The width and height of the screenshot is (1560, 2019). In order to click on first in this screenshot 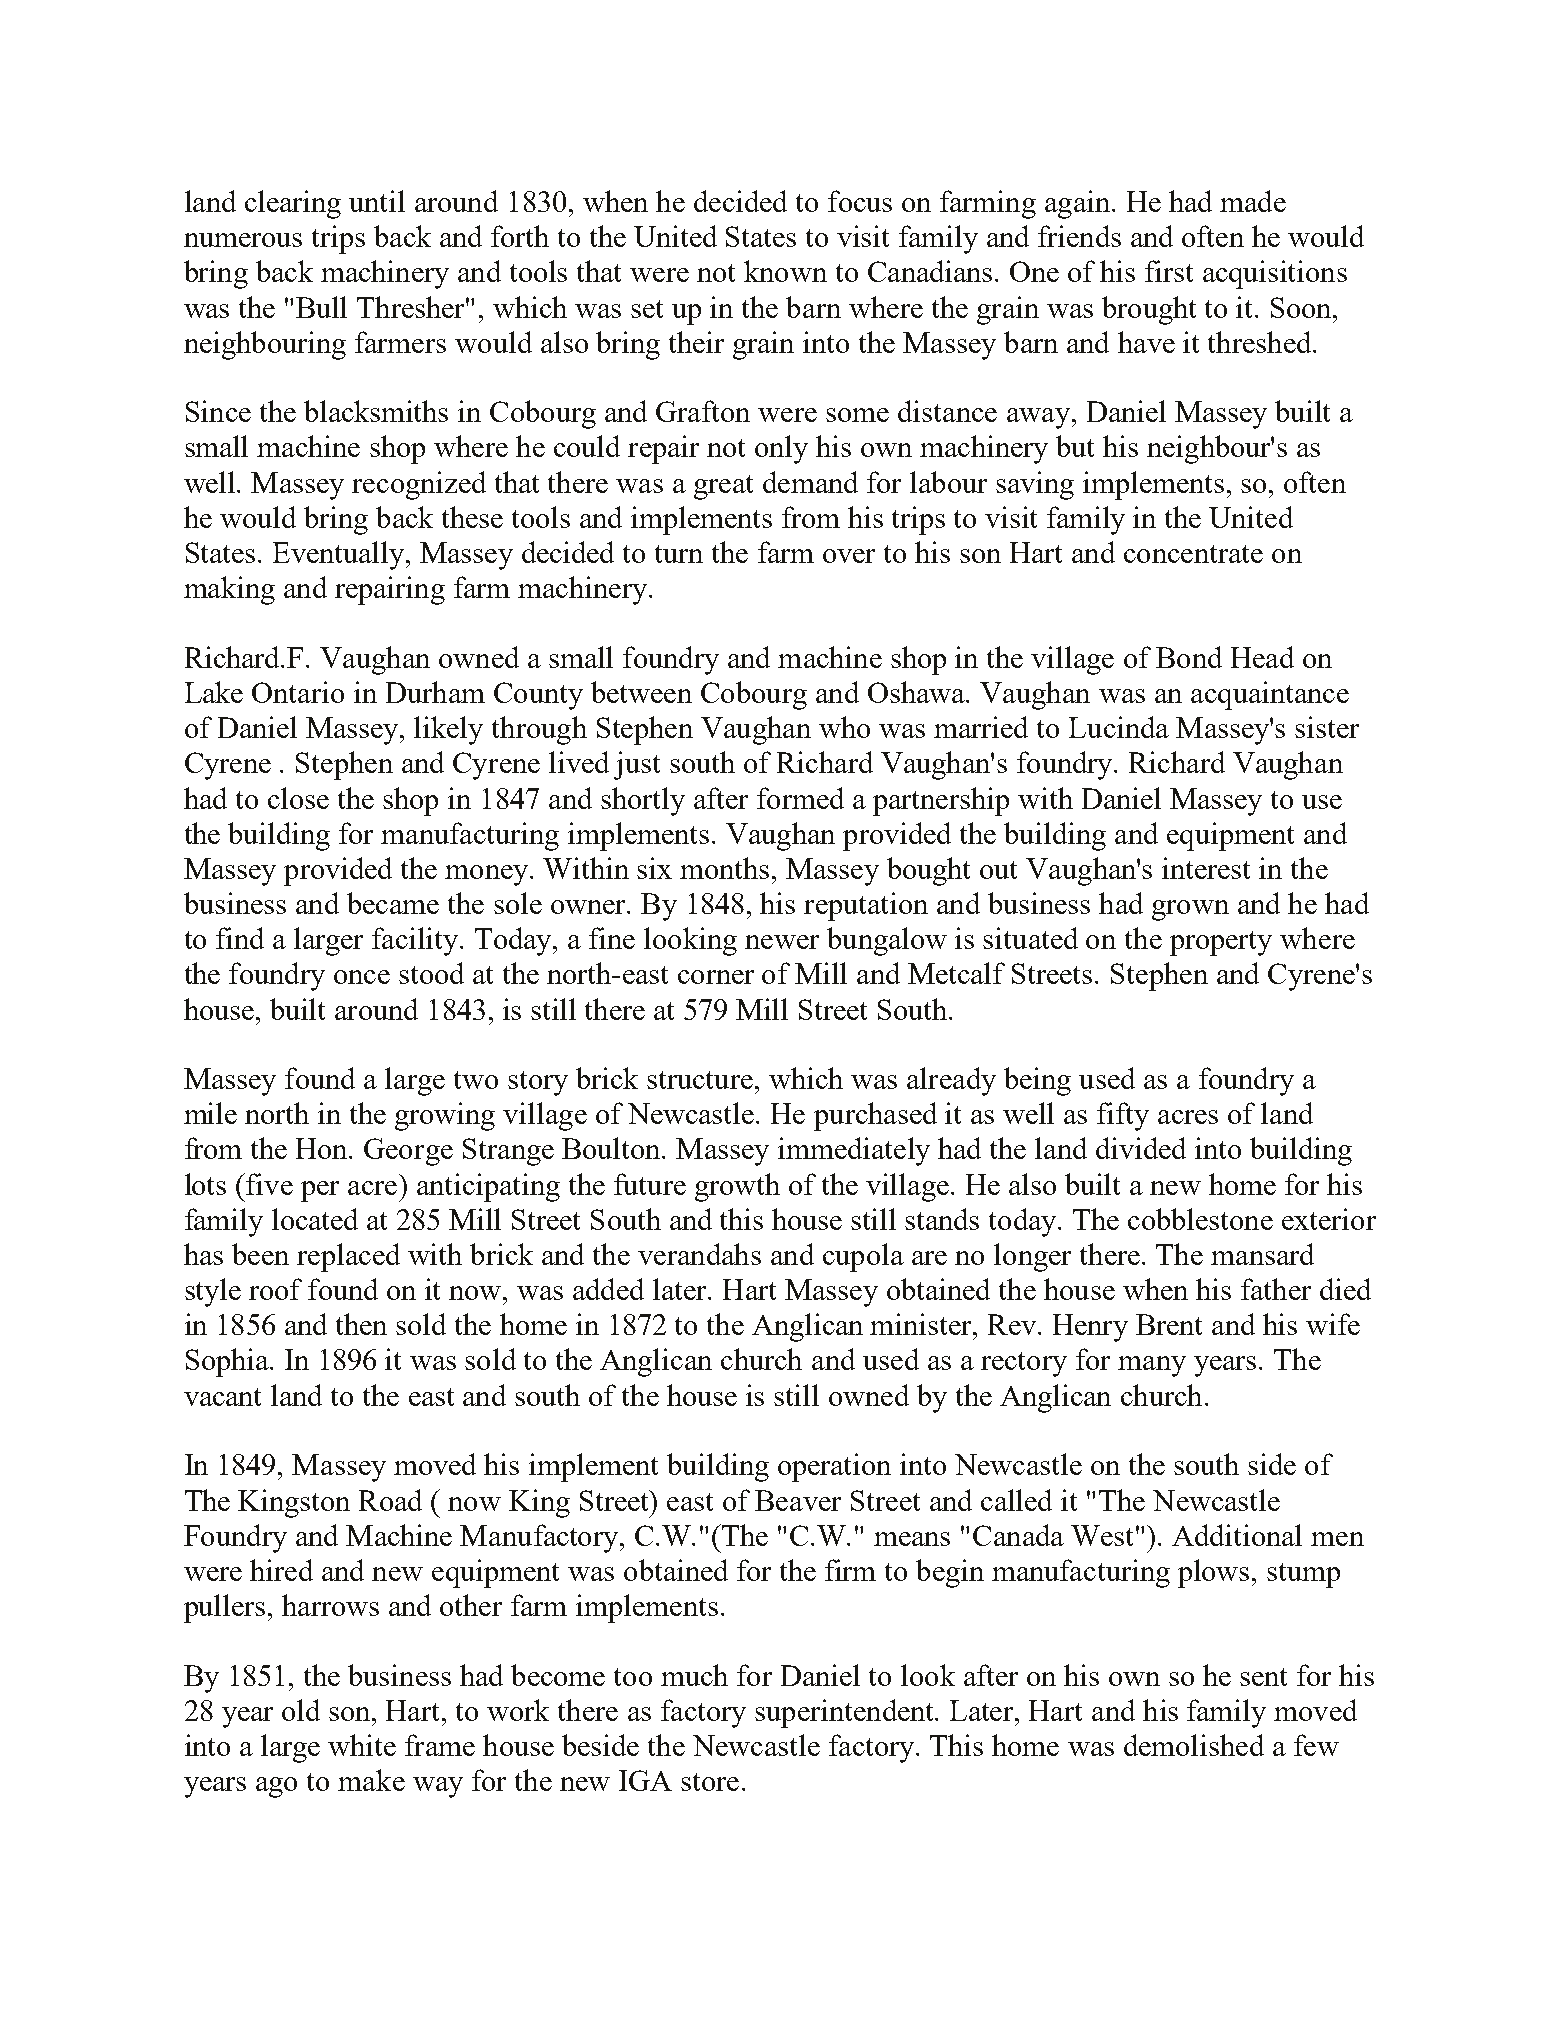, I will do `click(1169, 271)`.
